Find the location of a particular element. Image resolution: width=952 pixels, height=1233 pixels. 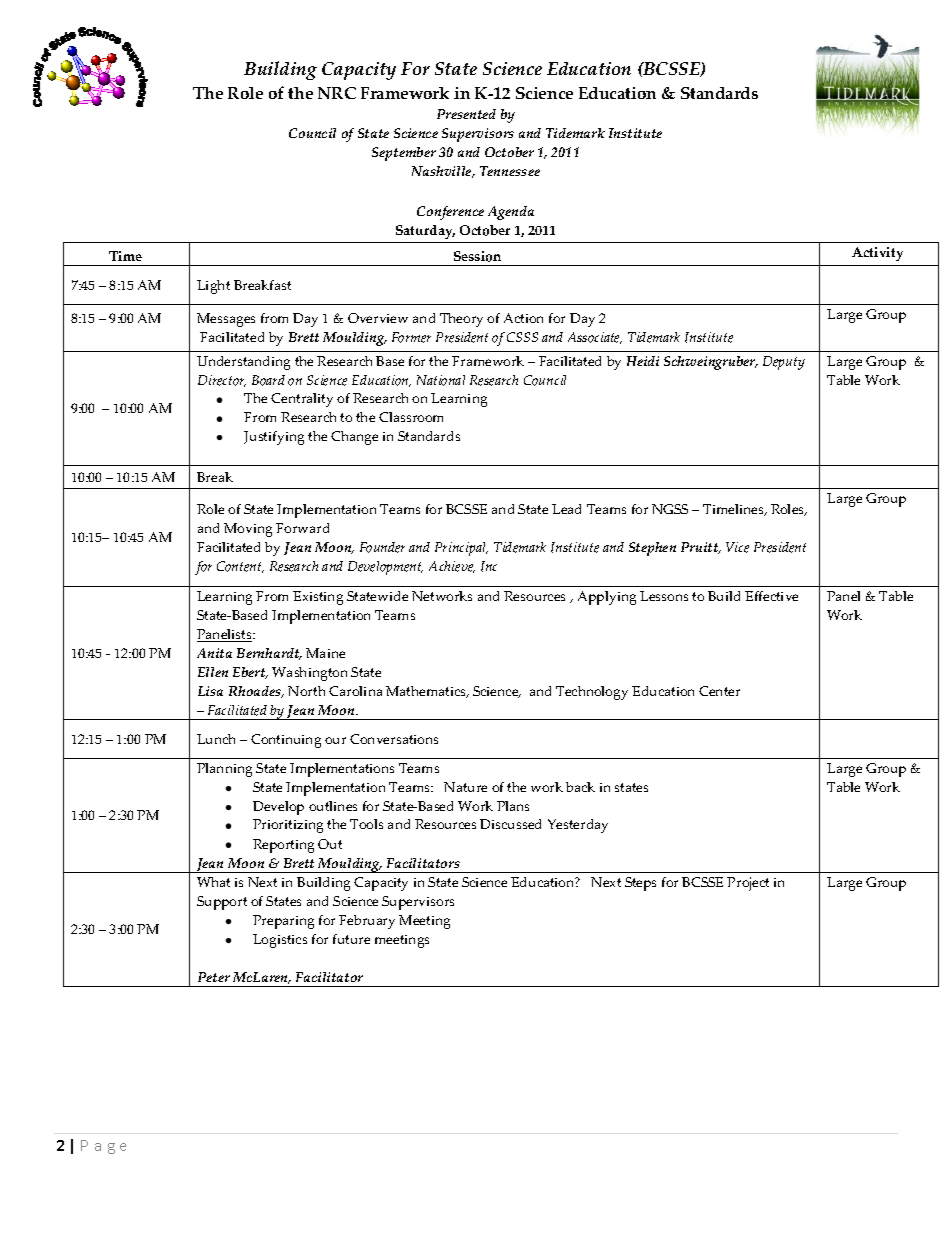

NRC is located at coordinates (337, 93).
